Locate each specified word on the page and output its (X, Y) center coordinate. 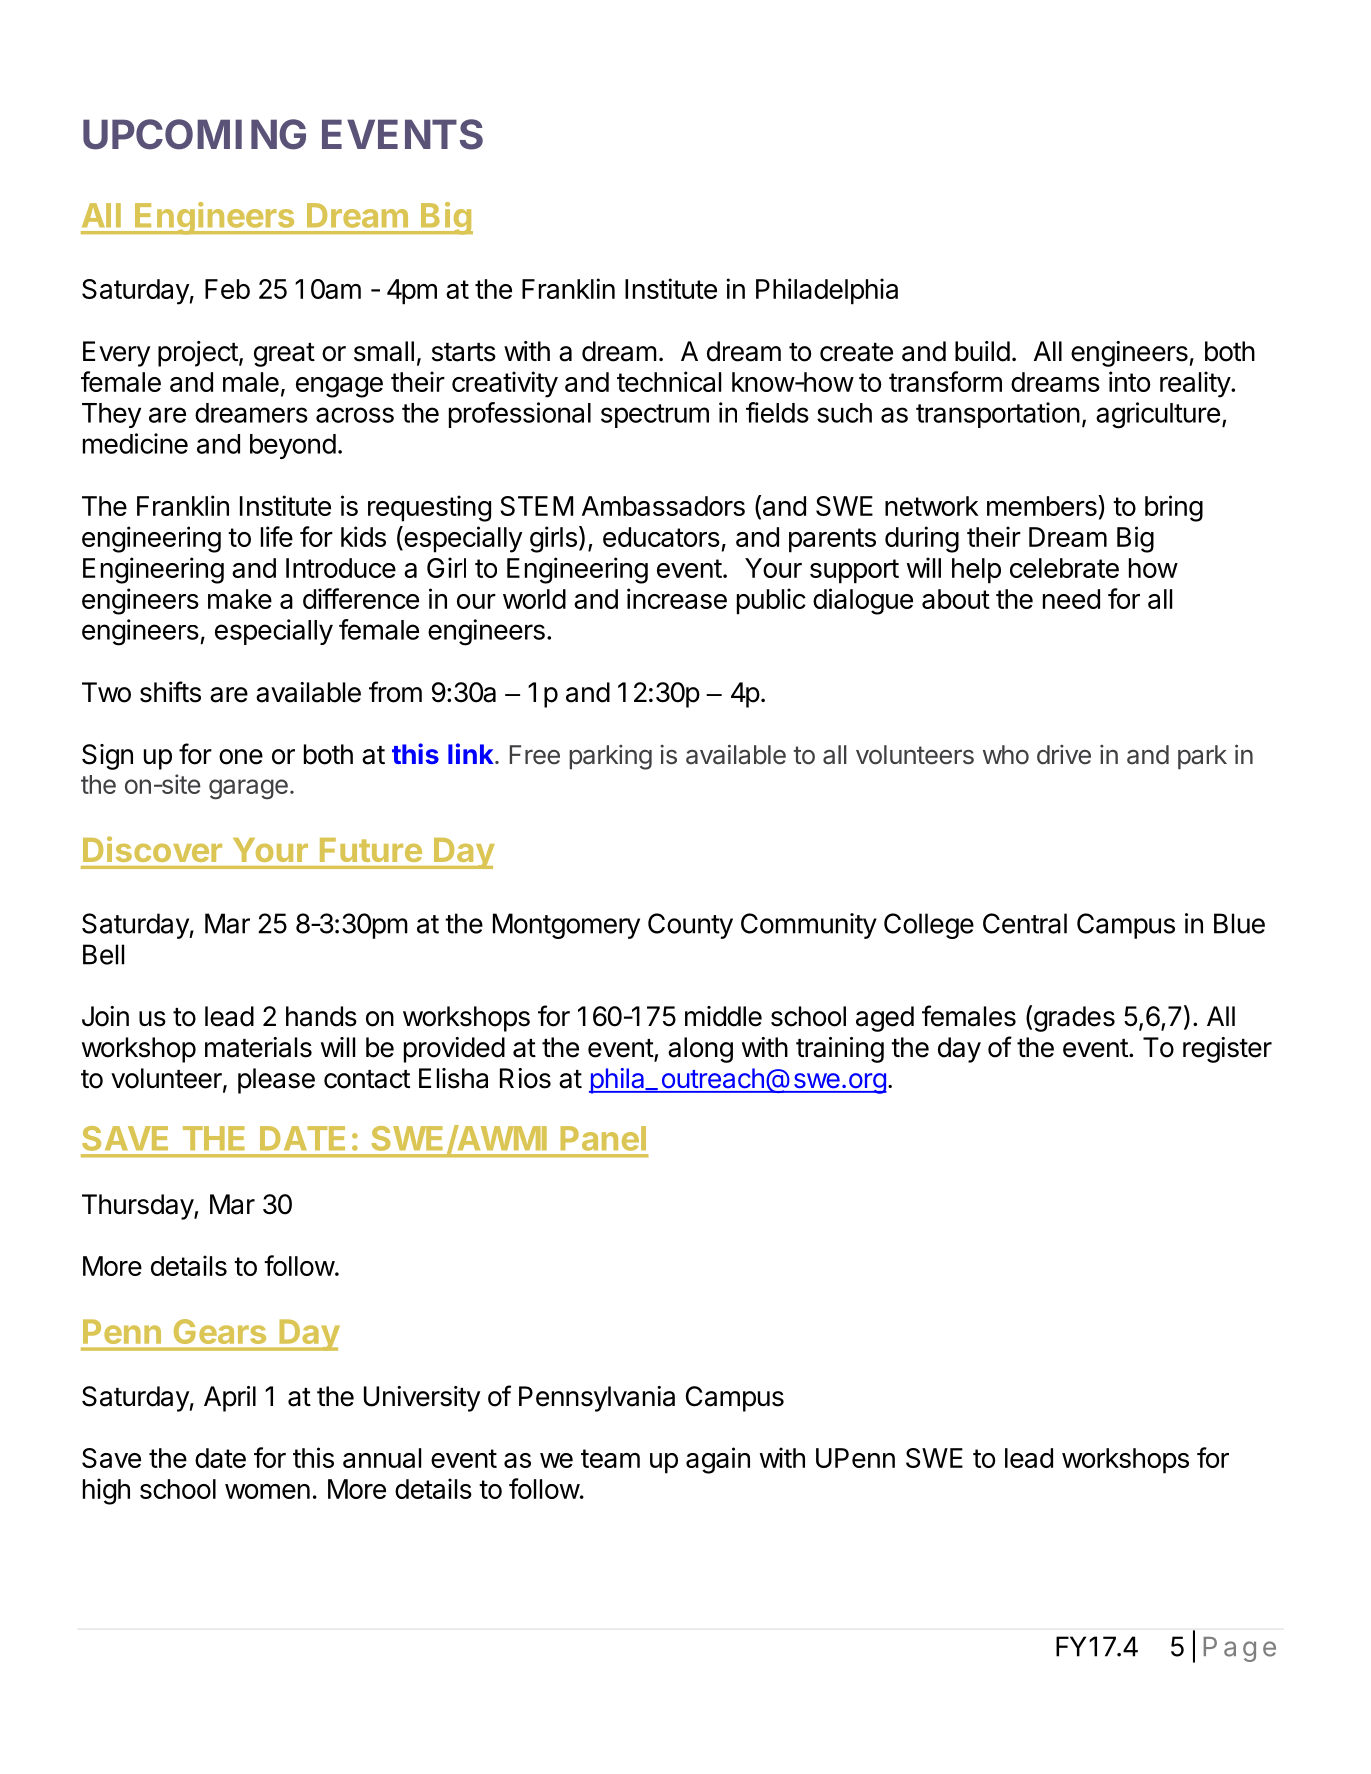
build (982, 351)
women (267, 1491)
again (718, 1460)
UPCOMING (194, 134)
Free (535, 755)
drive (1064, 754)
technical (669, 381)
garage (248, 789)
